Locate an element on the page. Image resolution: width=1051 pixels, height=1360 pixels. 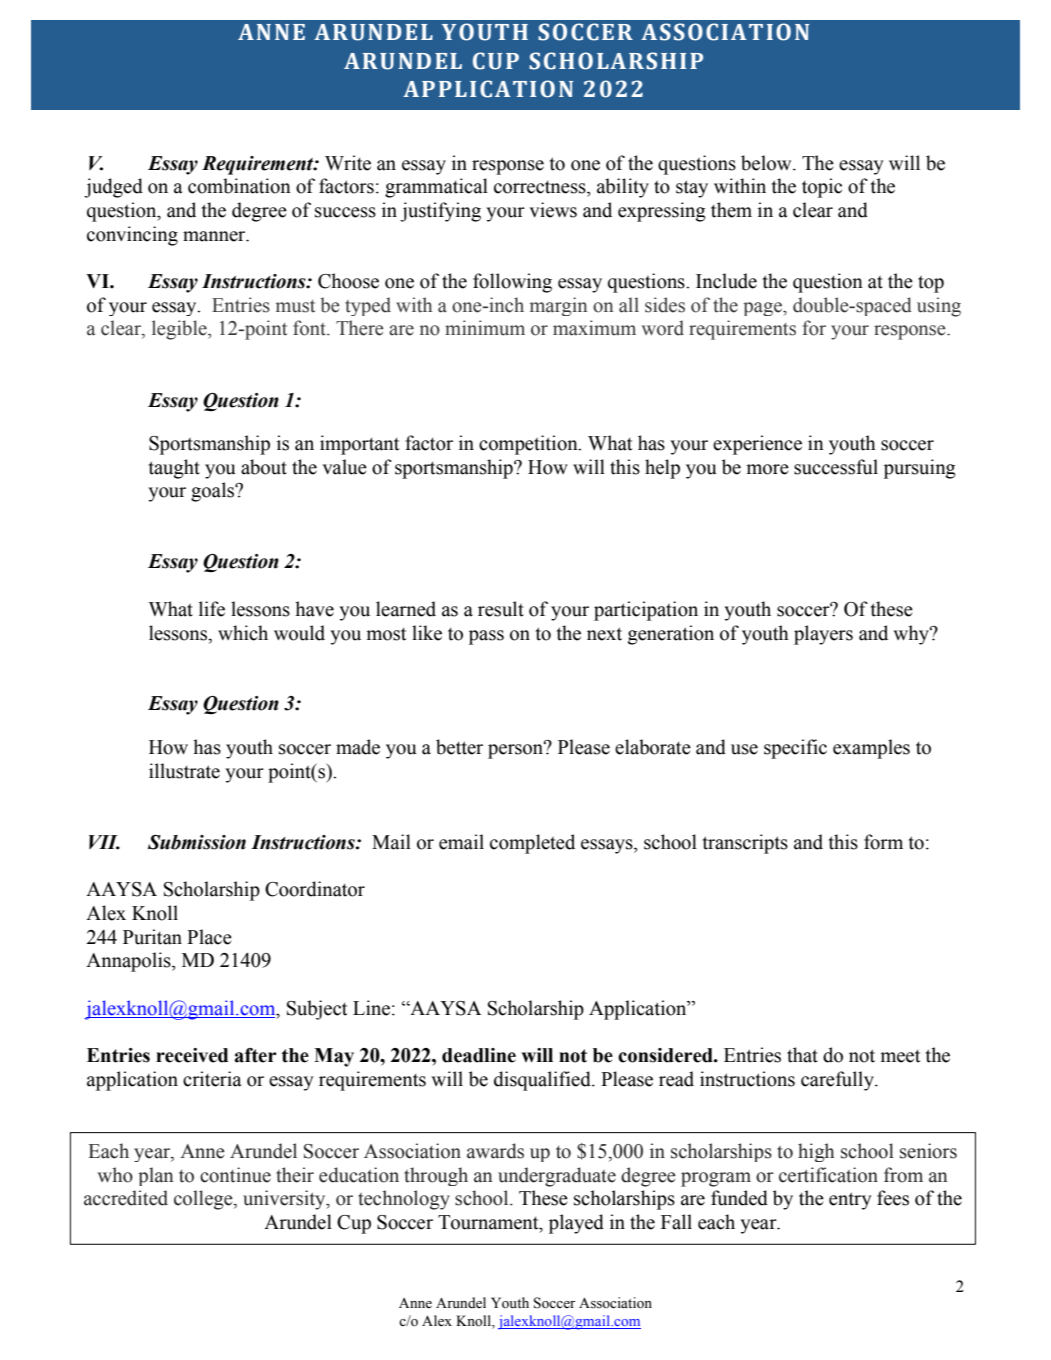
person is located at coordinates (517, 750).
